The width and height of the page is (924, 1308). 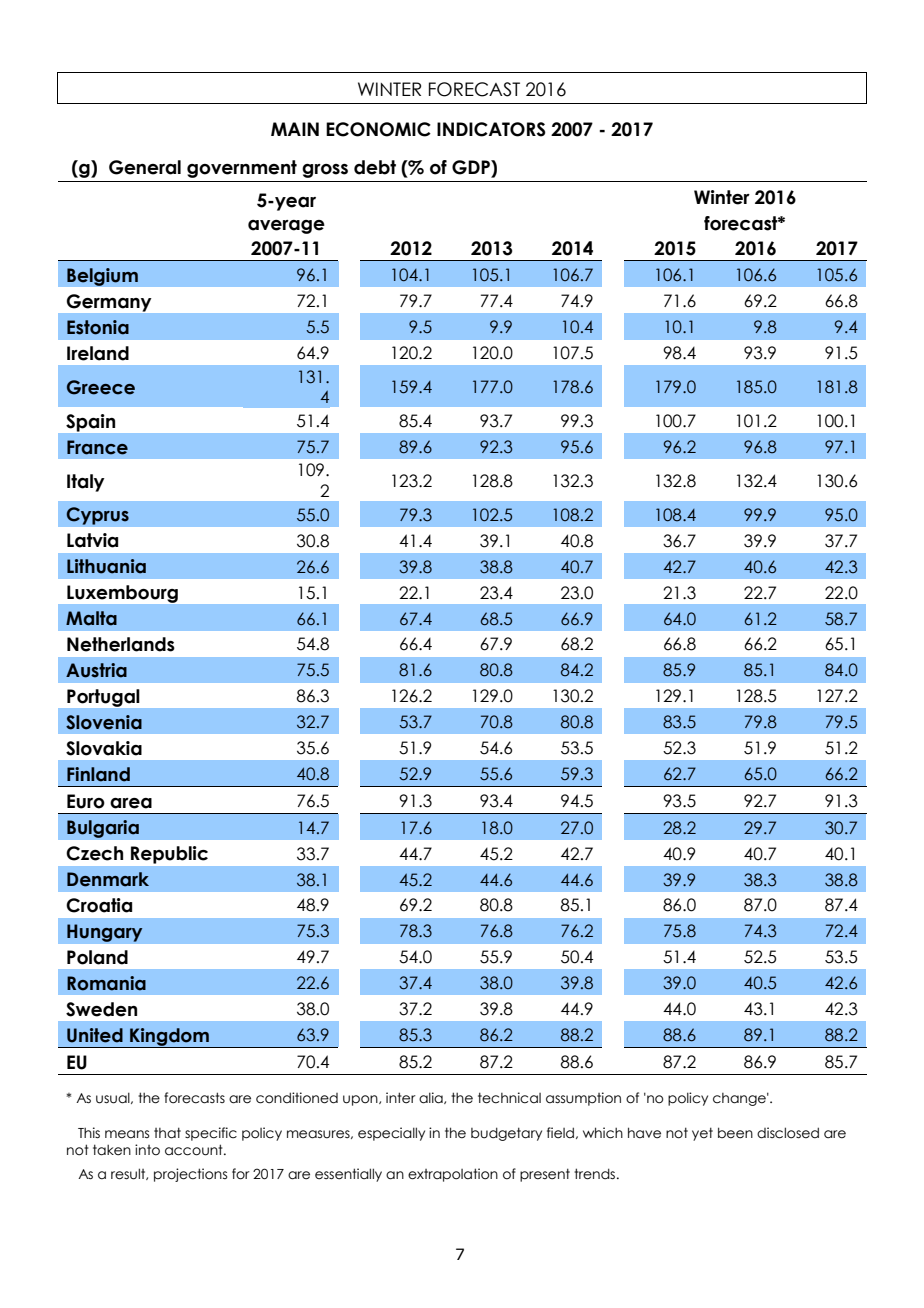 What do you see at coordinates (169, 855) in the page?
I see `Republic` at bounding box center [169, 855].
